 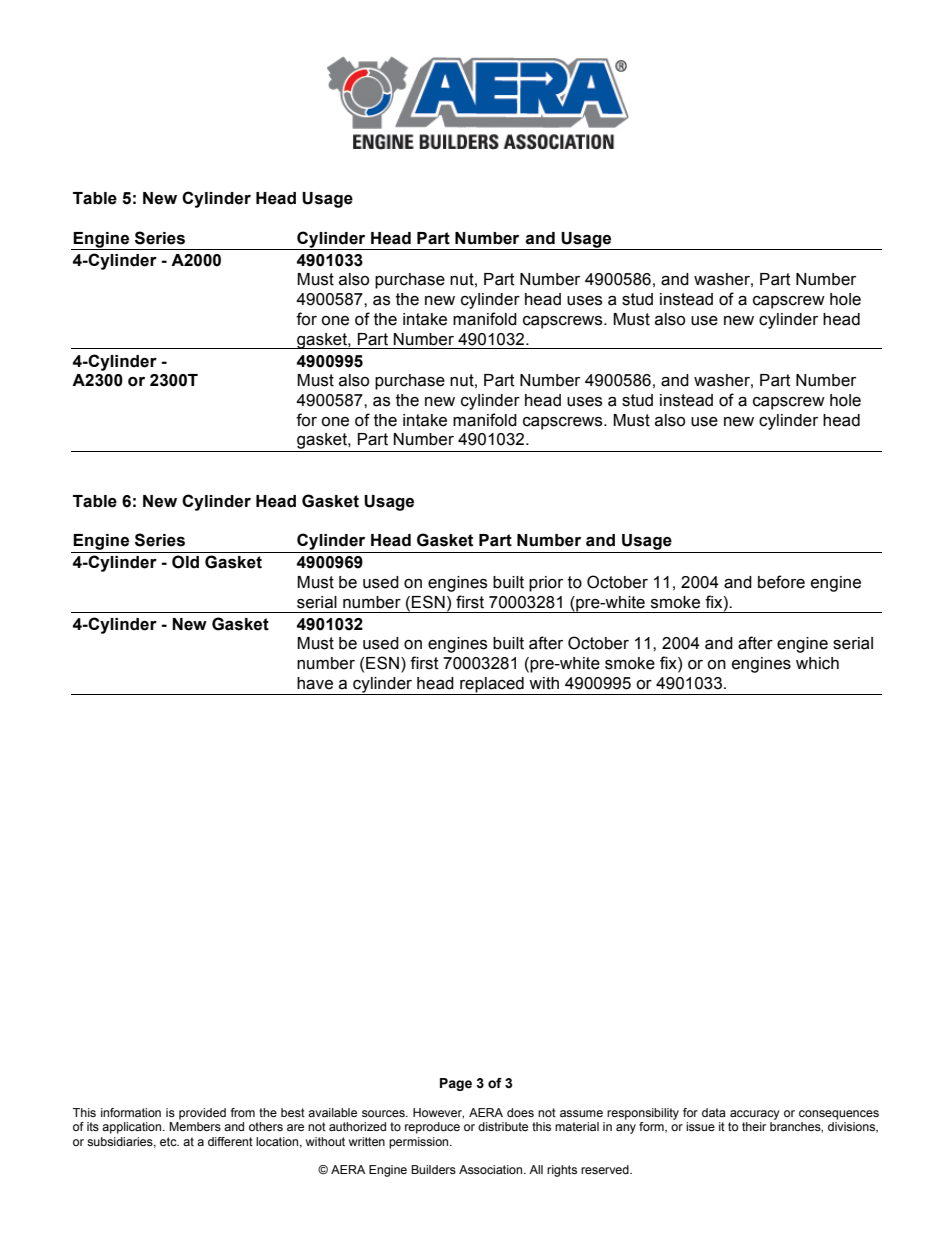 I want to click on prior, so click(x=546, y=584).
